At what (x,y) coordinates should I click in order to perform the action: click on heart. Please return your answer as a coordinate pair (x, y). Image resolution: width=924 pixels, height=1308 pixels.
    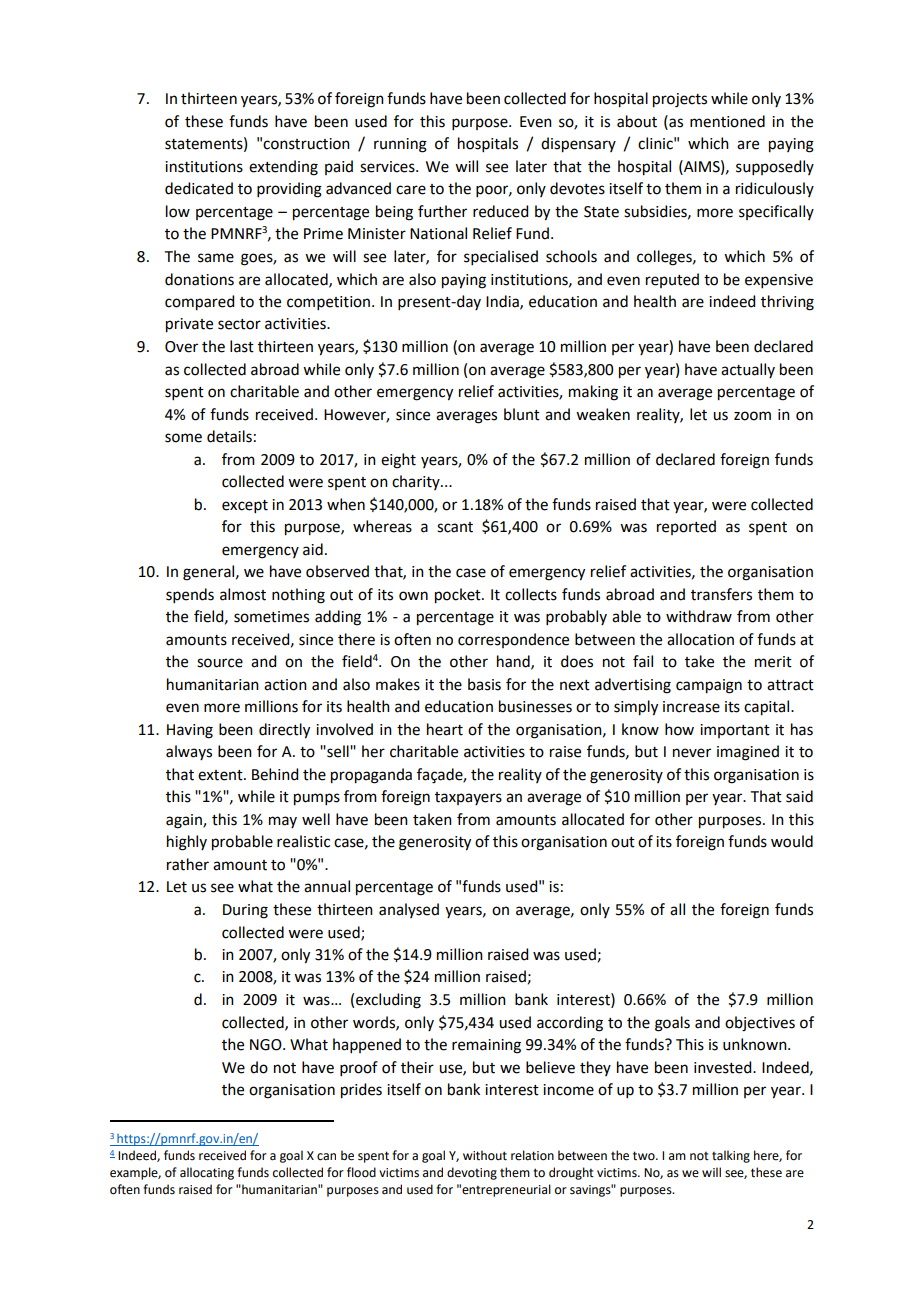
    Looking at the image, I should click on (445, 729).
